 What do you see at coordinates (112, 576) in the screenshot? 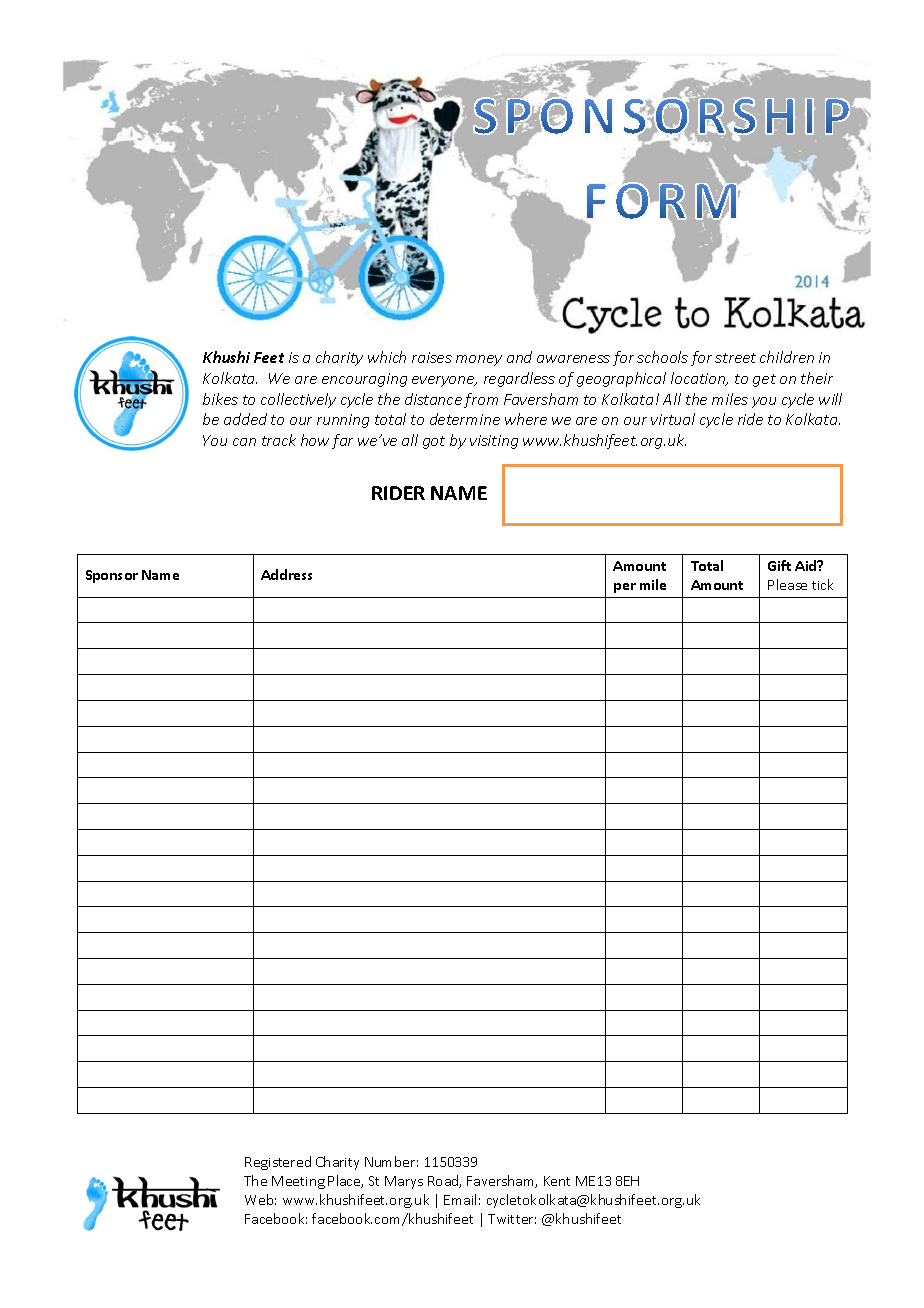
I see `Sponsor` at bounding box center [112, 576].
